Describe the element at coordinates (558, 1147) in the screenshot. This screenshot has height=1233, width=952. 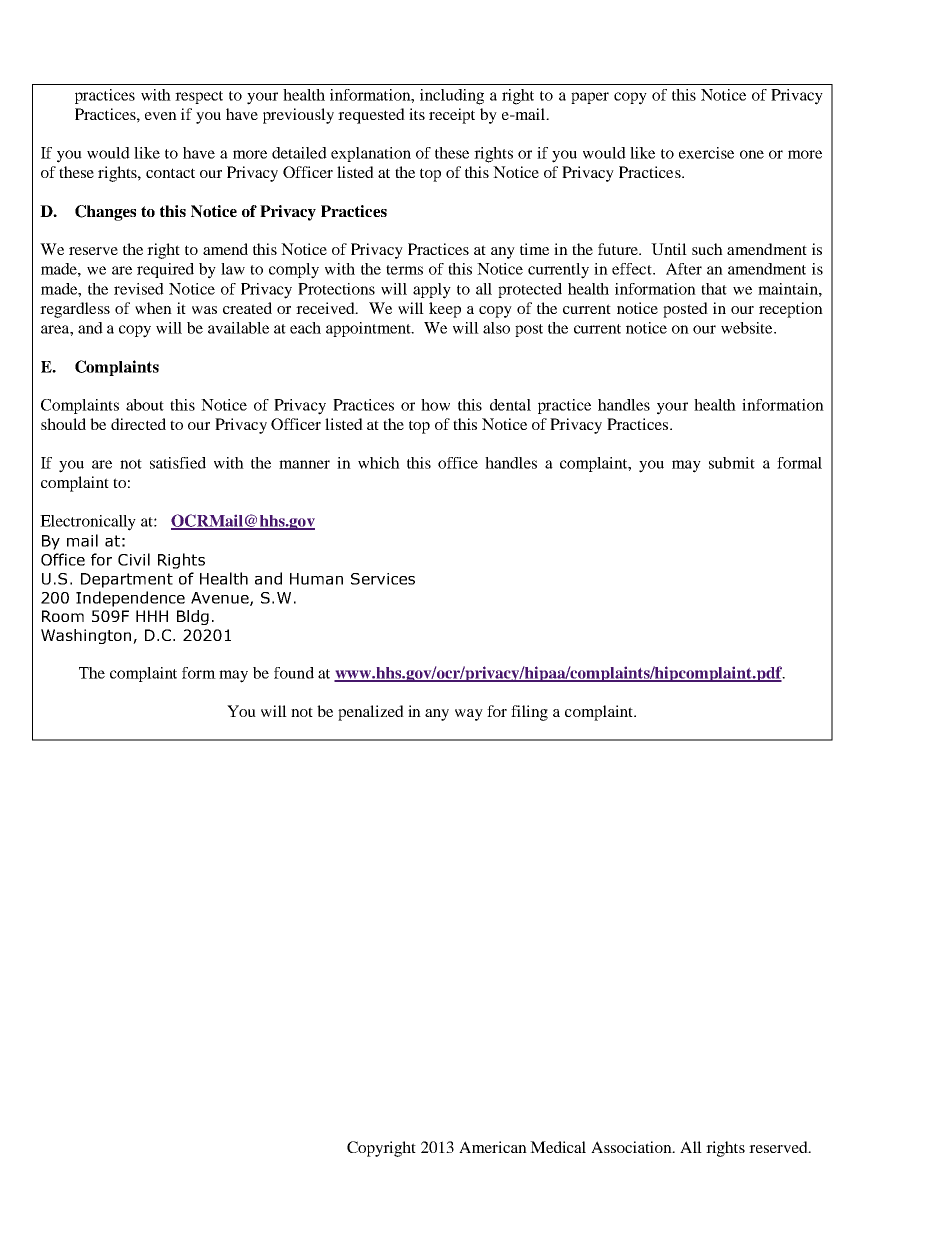
I see `Medical` at that location.
